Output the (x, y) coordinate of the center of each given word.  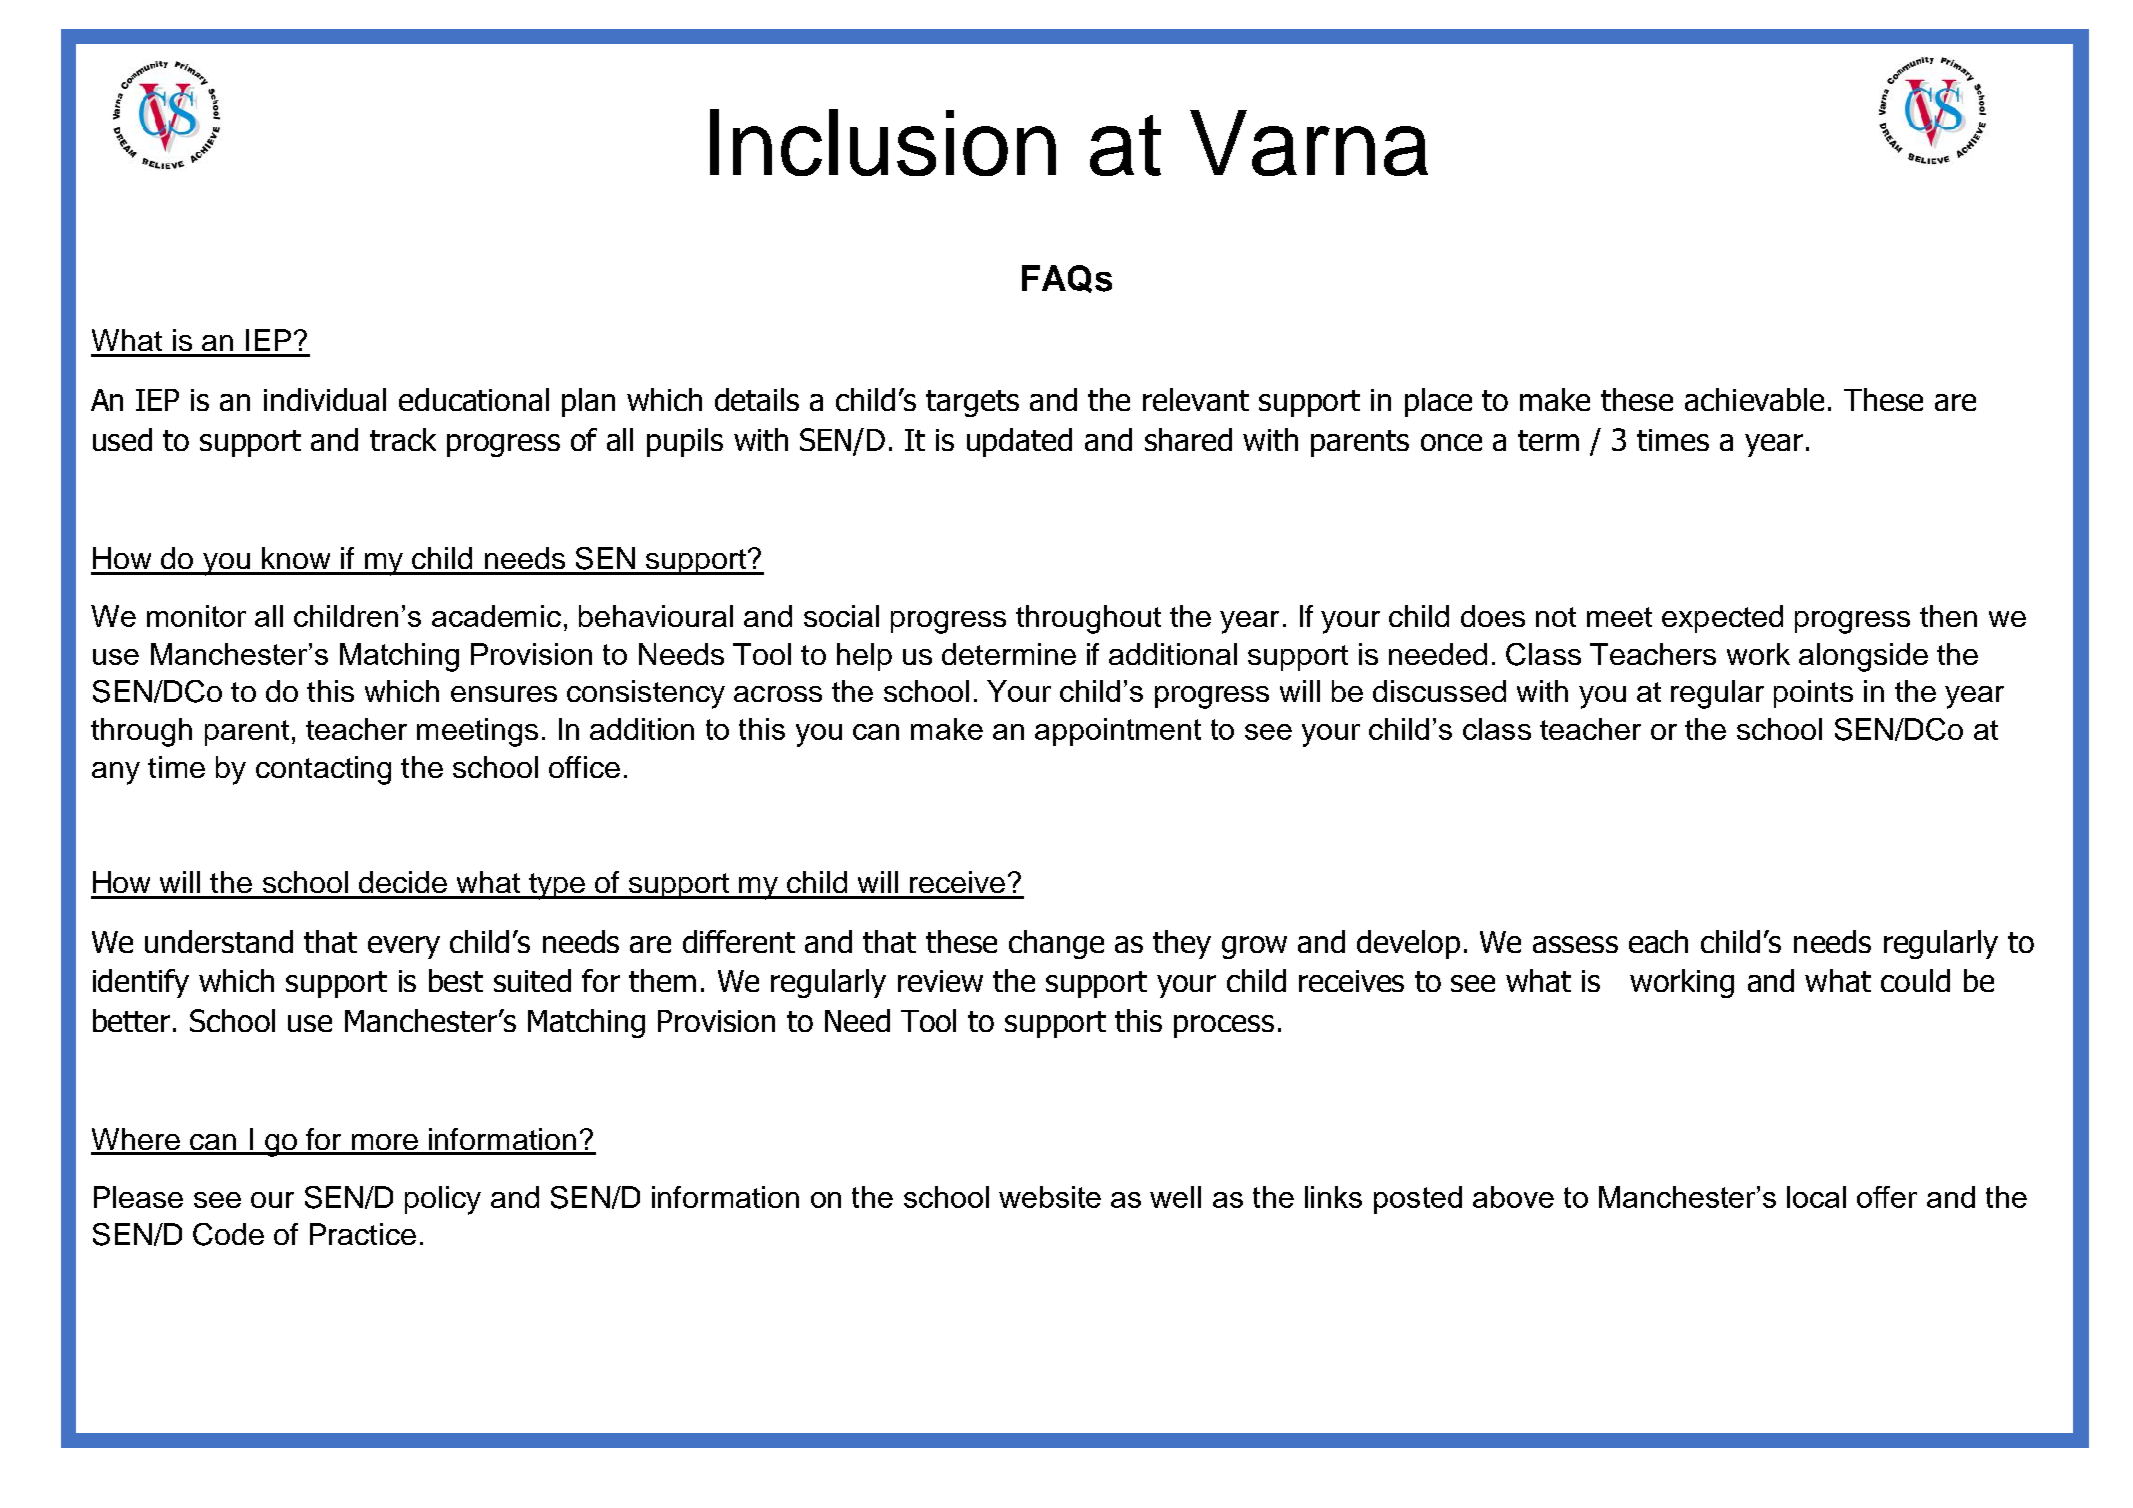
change (1056, 944)
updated (1019, 442)
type (557, 886)
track (403, 439)
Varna (1309, 143)
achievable (1754, 399)
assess (1575, 944)
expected (1722, 619)
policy (443, 1200)
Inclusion (883, 142)
